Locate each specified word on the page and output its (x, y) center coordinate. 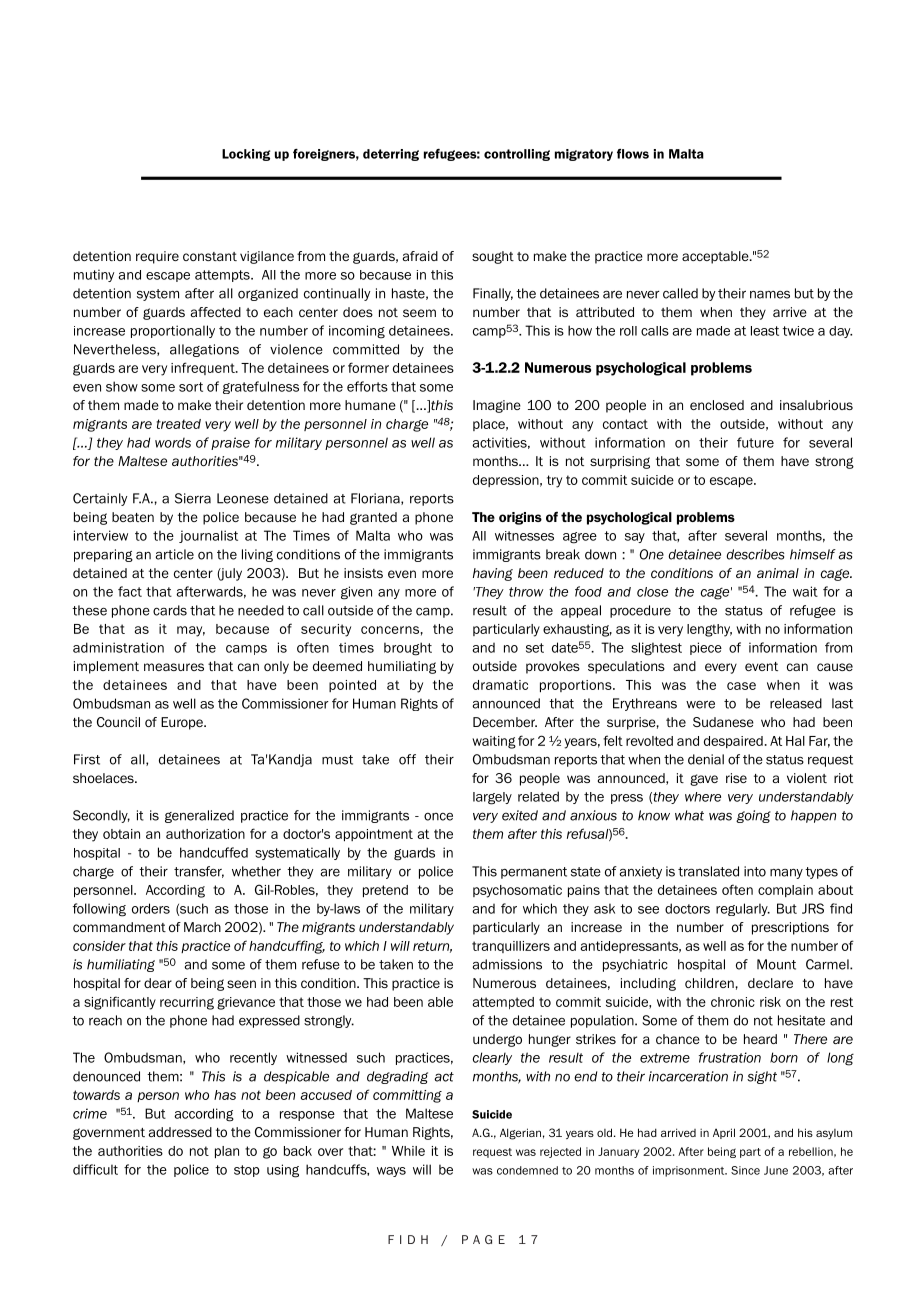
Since (745, 1170)
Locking (246, 155)
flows (633, 154)
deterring (391, 155)
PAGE (483, 1239)
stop (247, 1171)
